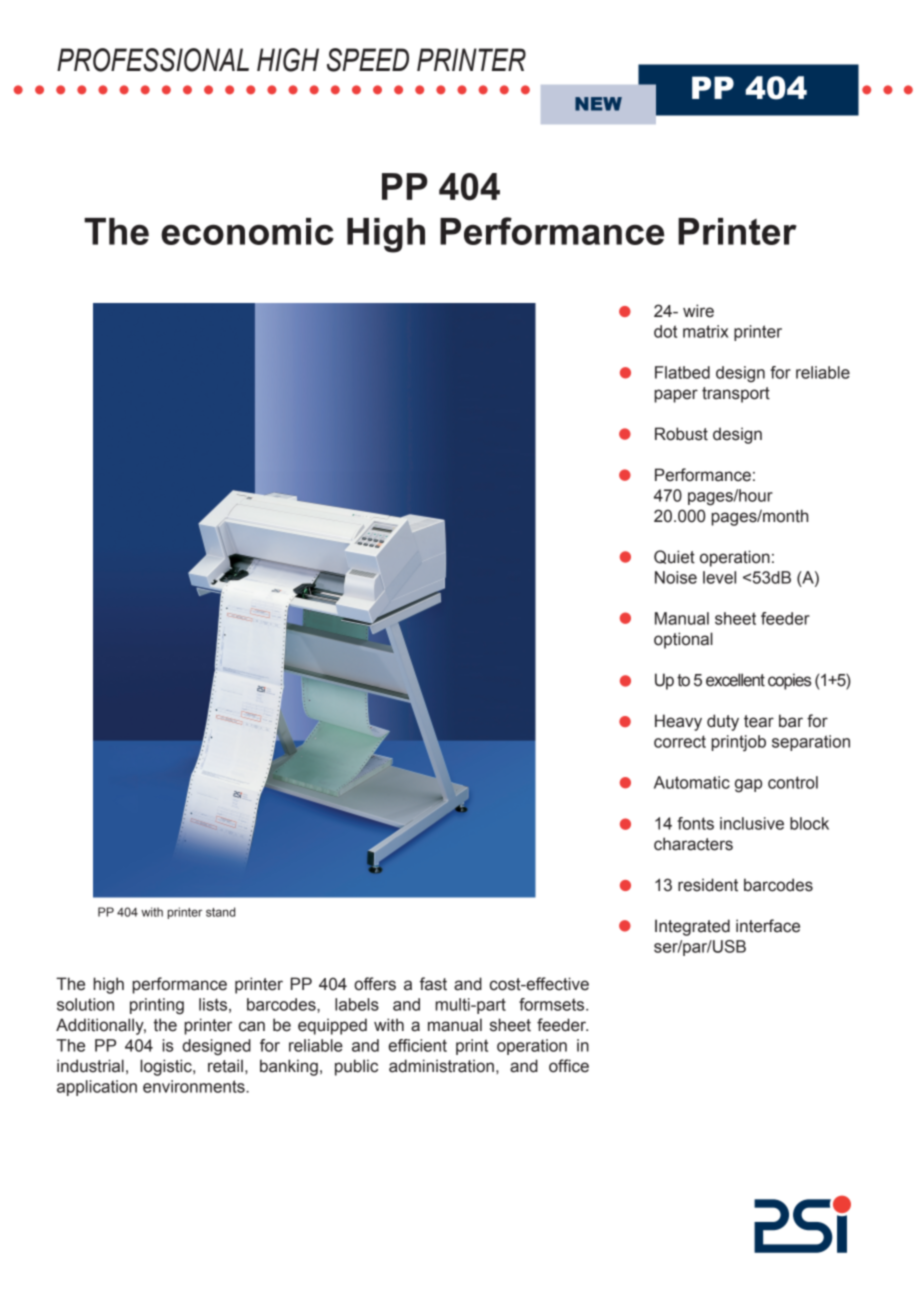 This page has width=924, height=1308. Describe the element at coordinates (441, 1066) in the page. I see `administration` at that location.
